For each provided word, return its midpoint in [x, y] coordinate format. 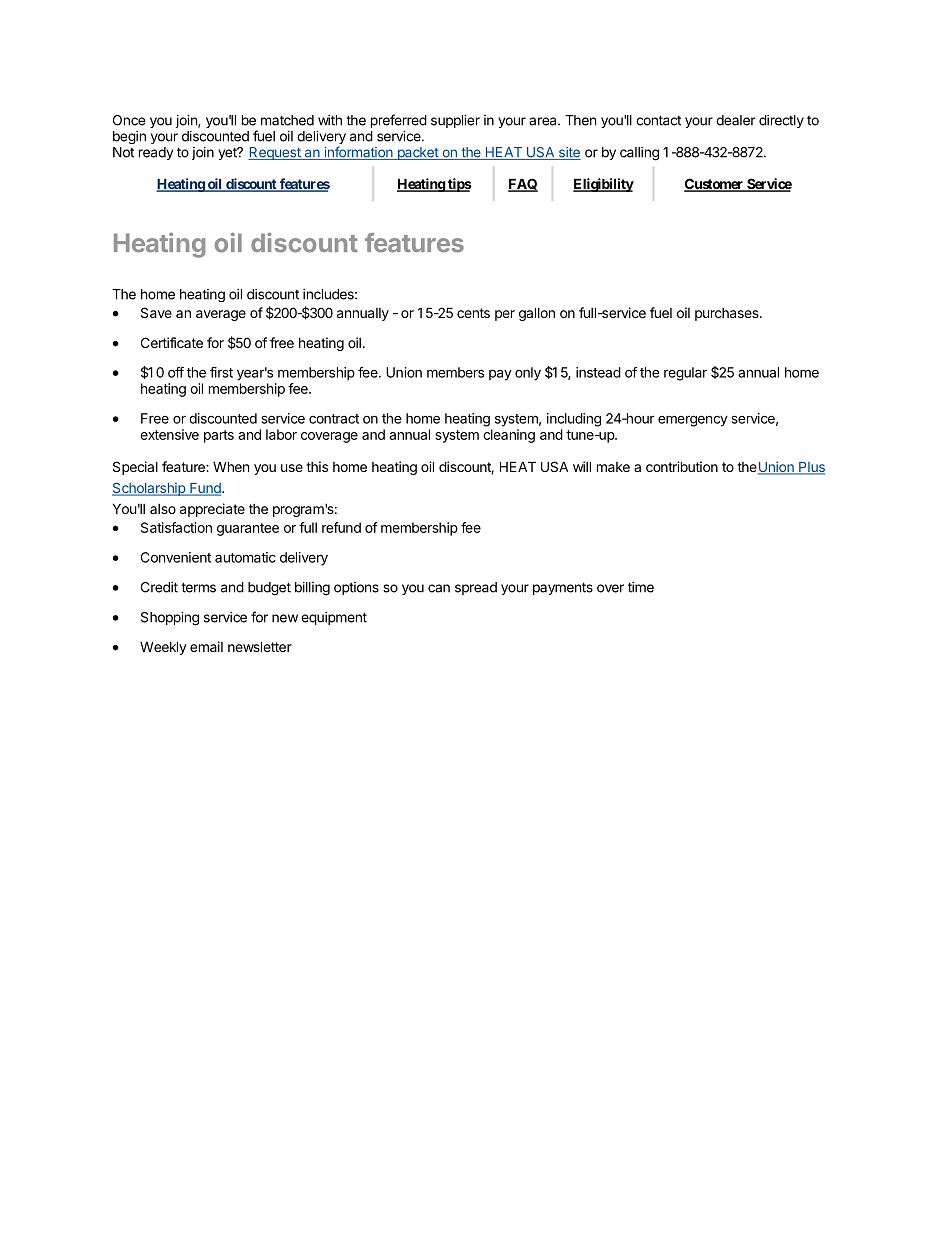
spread [476, 588]
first [221, 372]
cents [473, 313]
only [528, 374]
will [582, 466]
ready [156, 153]
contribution [682, 466]
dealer [735, 120]
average [221, 315]
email [206, 646]
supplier [455, 121]
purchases [728, 314]
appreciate [212, 510]
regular [685, 374]
